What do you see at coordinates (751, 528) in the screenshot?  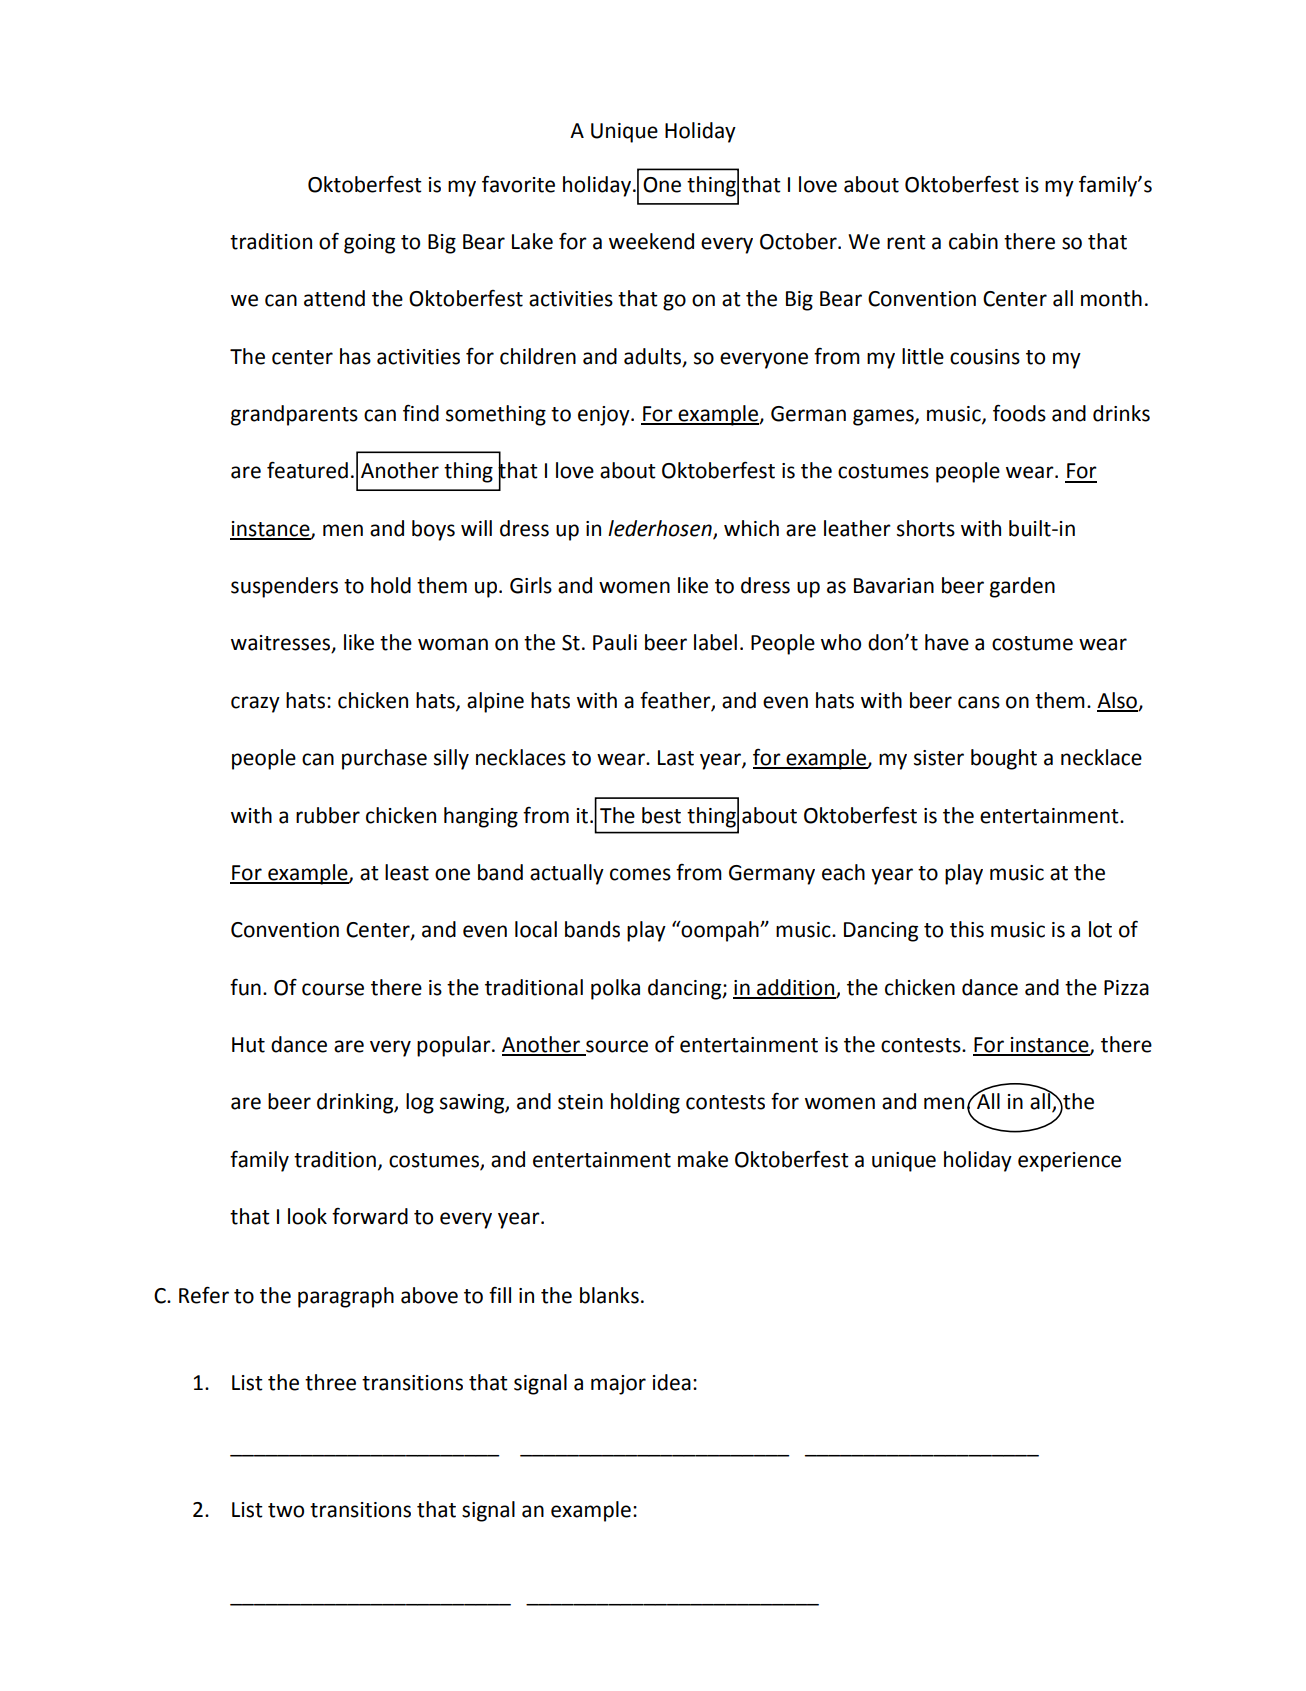 I see `which` at bounding box center [751, 528].
